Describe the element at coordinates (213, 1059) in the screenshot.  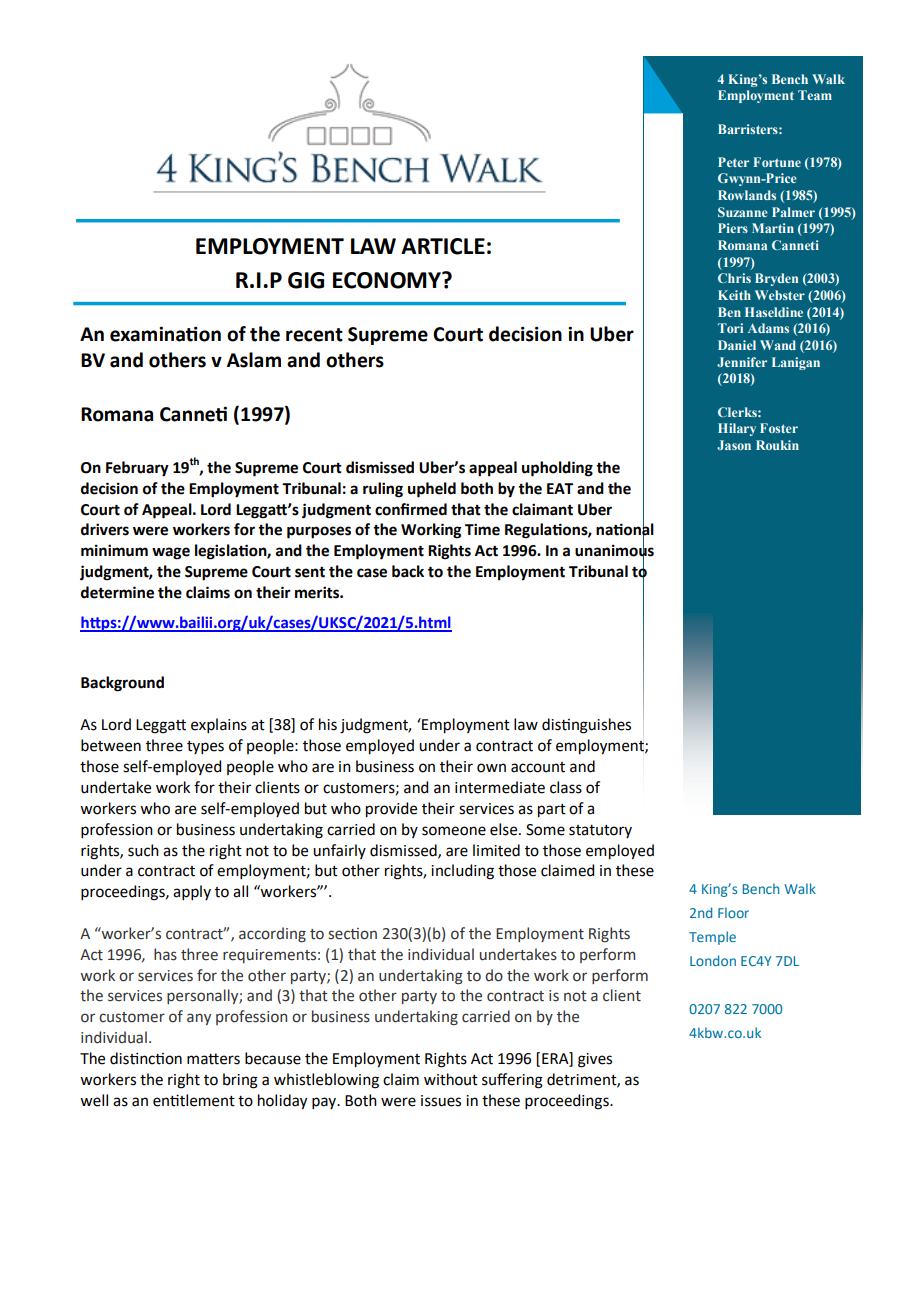
I see `matters` at that location.
